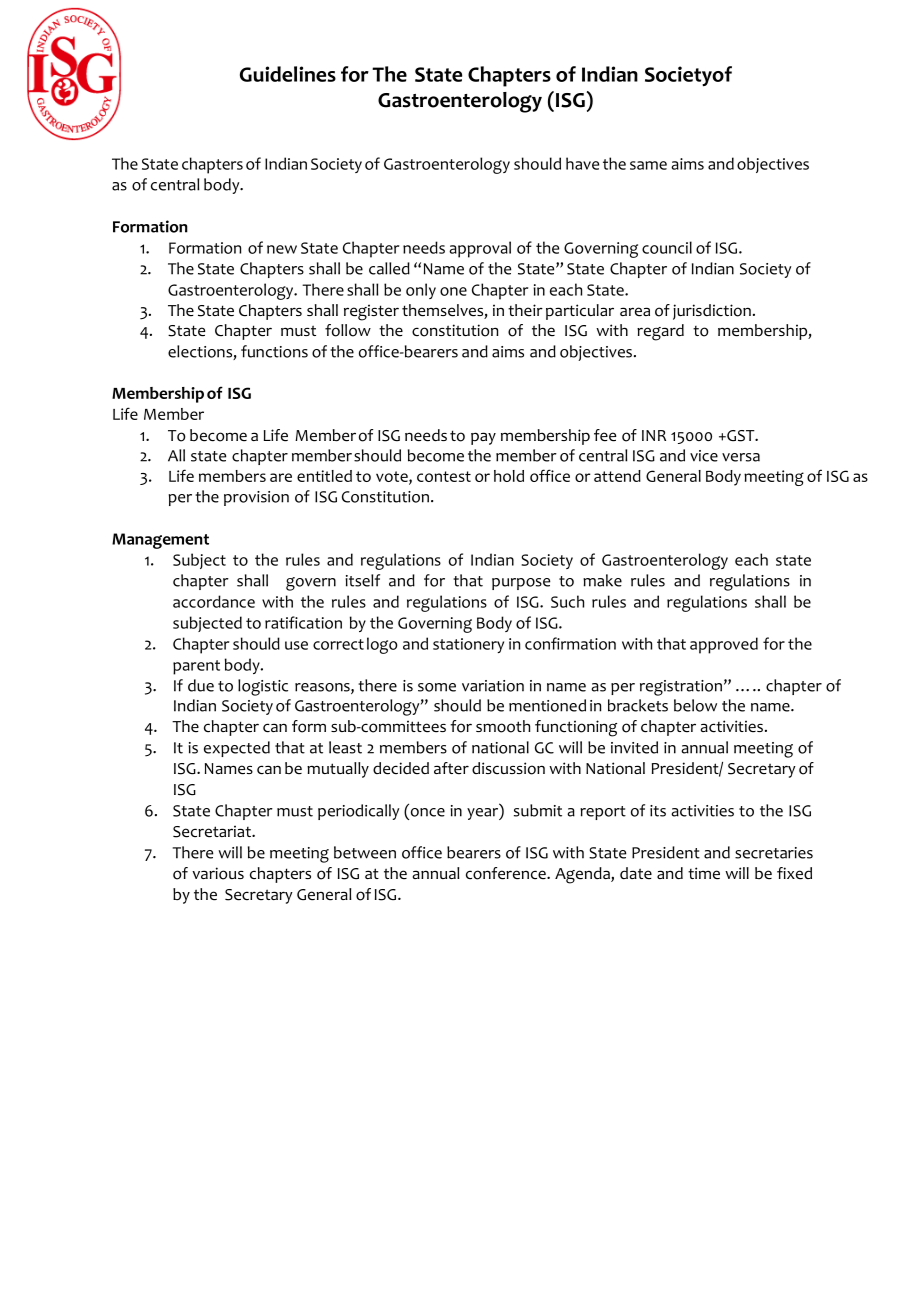 Image resolution: width=924 pixels, height=1308 pixels. What do you see at coordinates (648, 165) in the document?
I see `same` at bounding box center [648, 165].
